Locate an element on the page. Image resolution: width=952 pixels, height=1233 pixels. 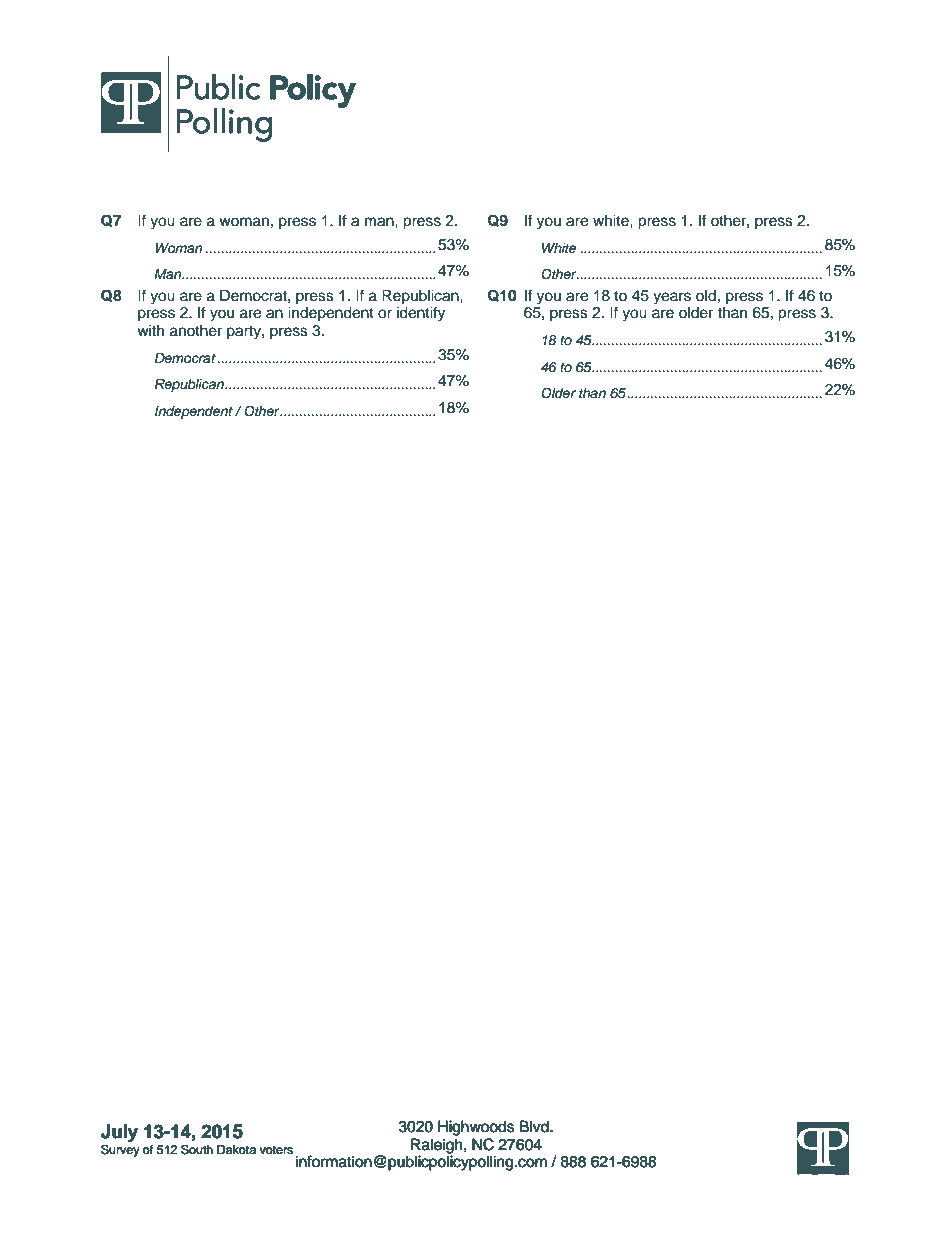
Dakota is located at coordinates (236, 1150).
